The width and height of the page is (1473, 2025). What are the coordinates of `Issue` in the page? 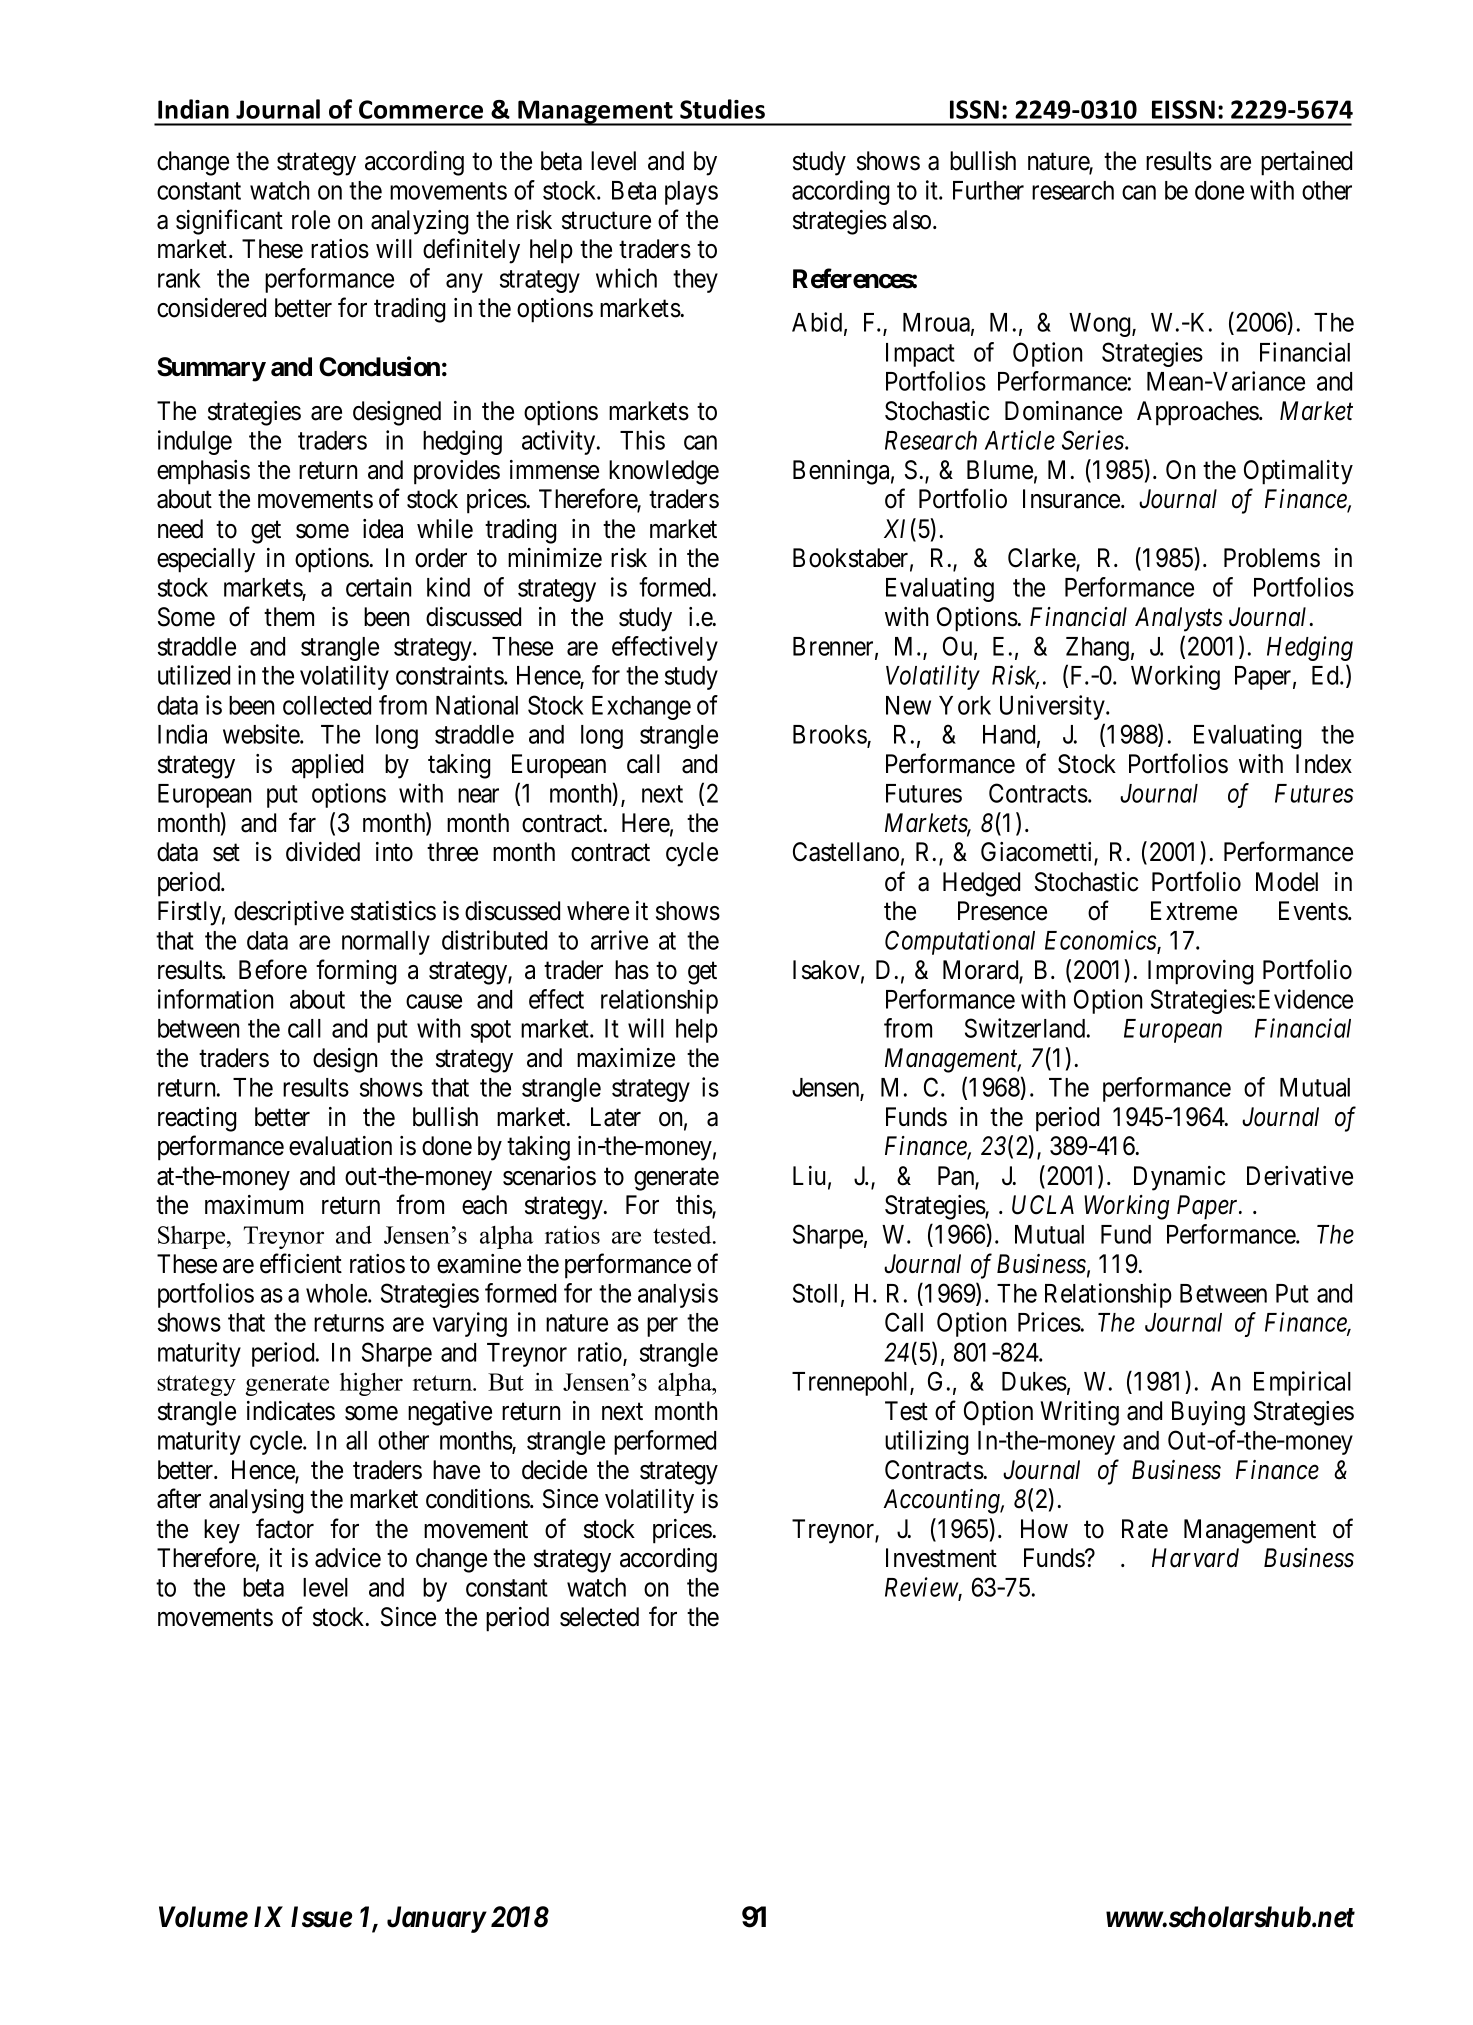 It's located at (321, 1917).
